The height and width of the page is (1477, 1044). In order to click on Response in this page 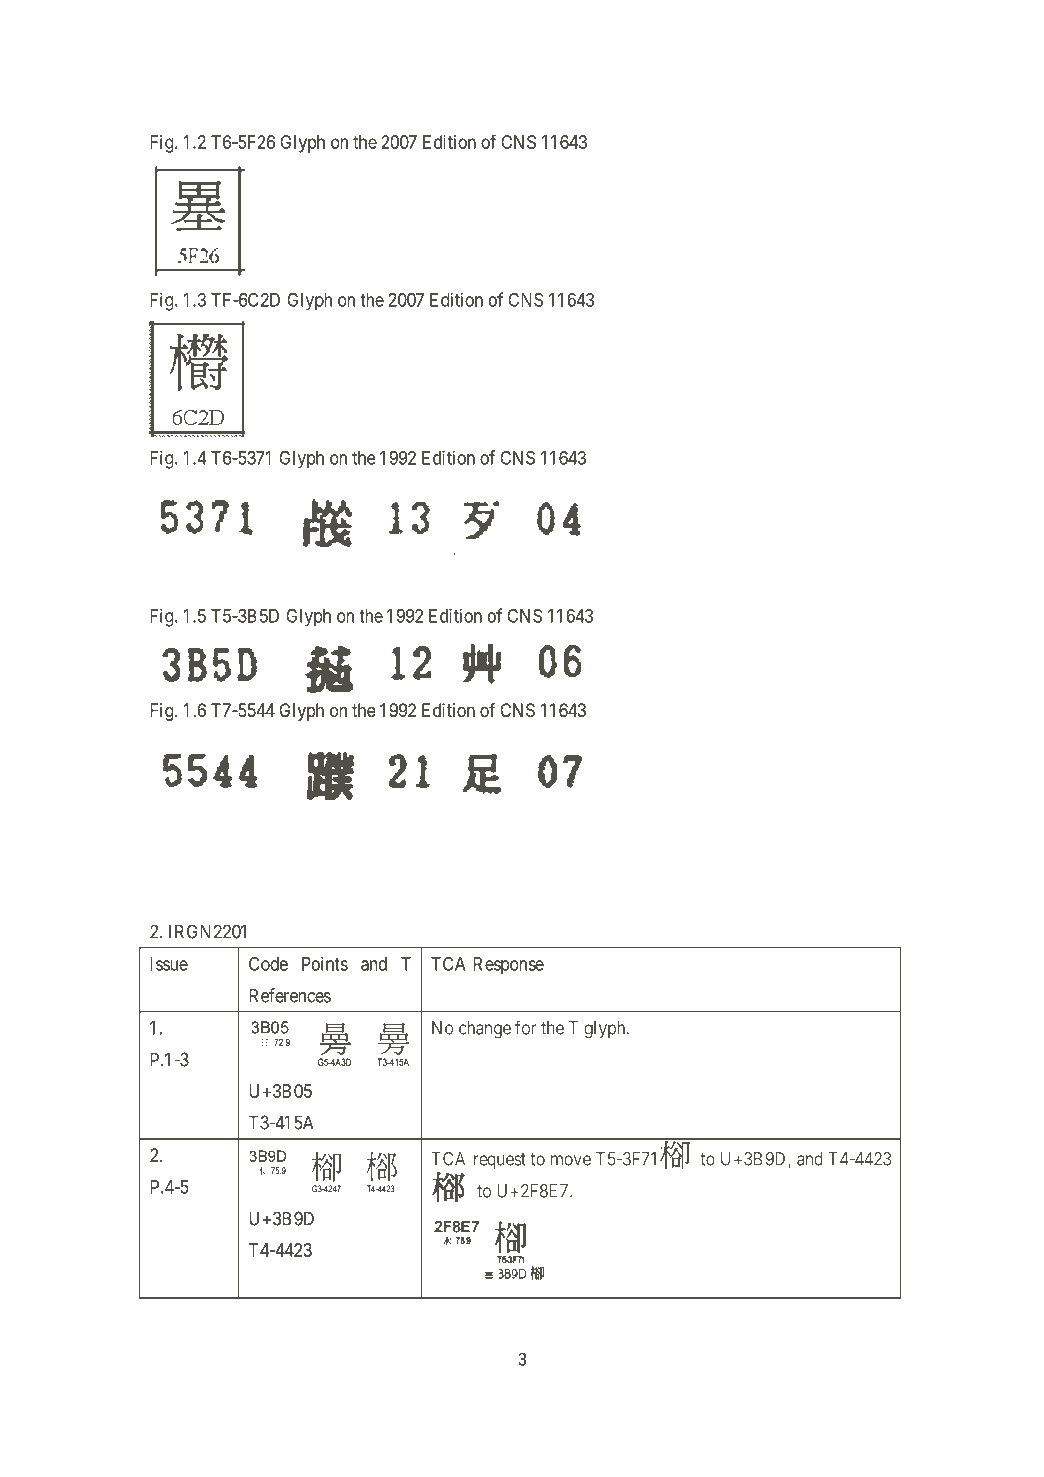, I will do `click(508, 966)`.
